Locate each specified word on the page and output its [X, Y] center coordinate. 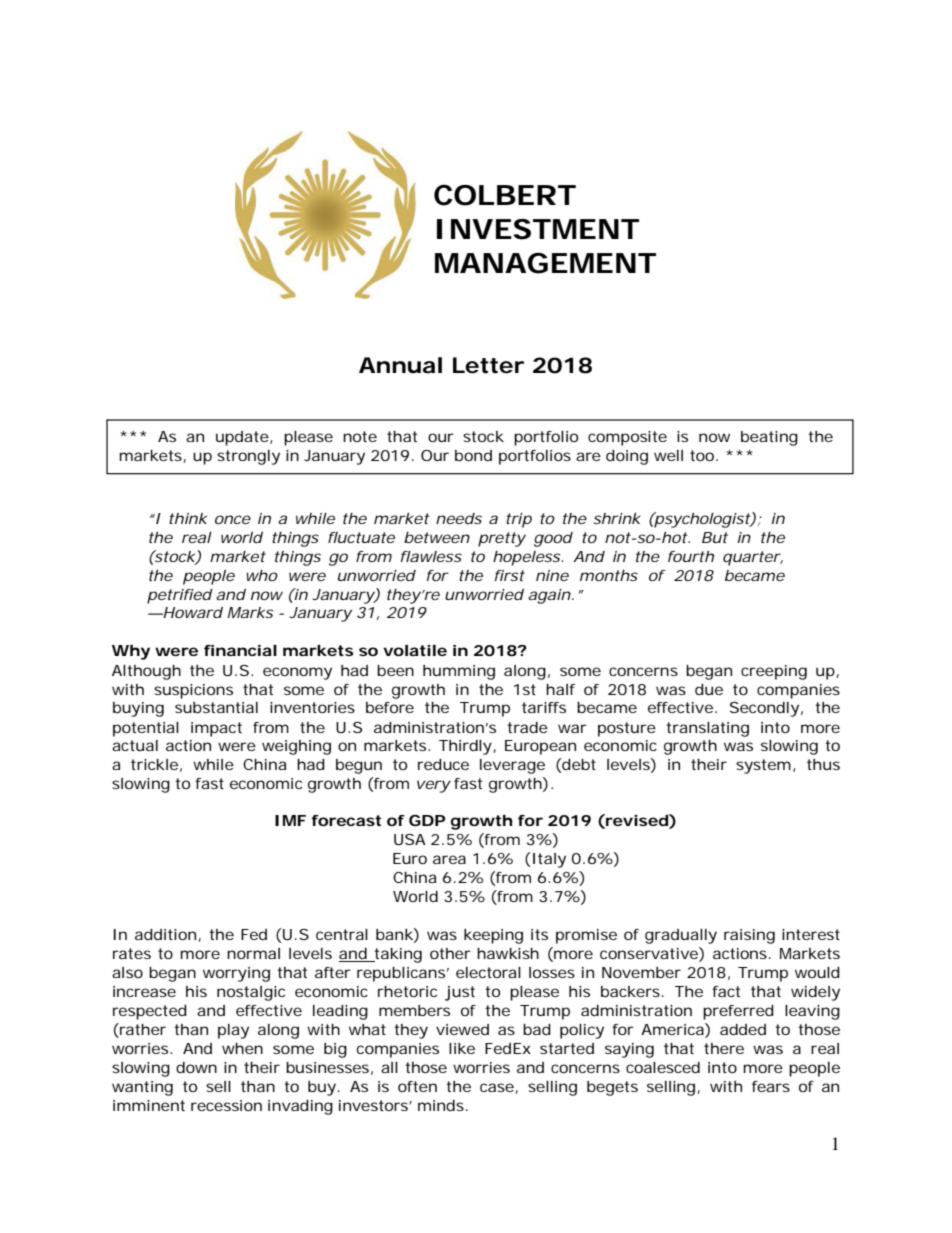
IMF [290, 820]
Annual [400, 365]
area [449, 859]
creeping [774, 672]
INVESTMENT [537, 229]
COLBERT [504, 195]
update [242, 438]
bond [473, 455]
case [498, 1088]
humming [459, 672]
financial [240, 650]
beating [769, 438]
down [196, 1067]
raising [749, 936]
